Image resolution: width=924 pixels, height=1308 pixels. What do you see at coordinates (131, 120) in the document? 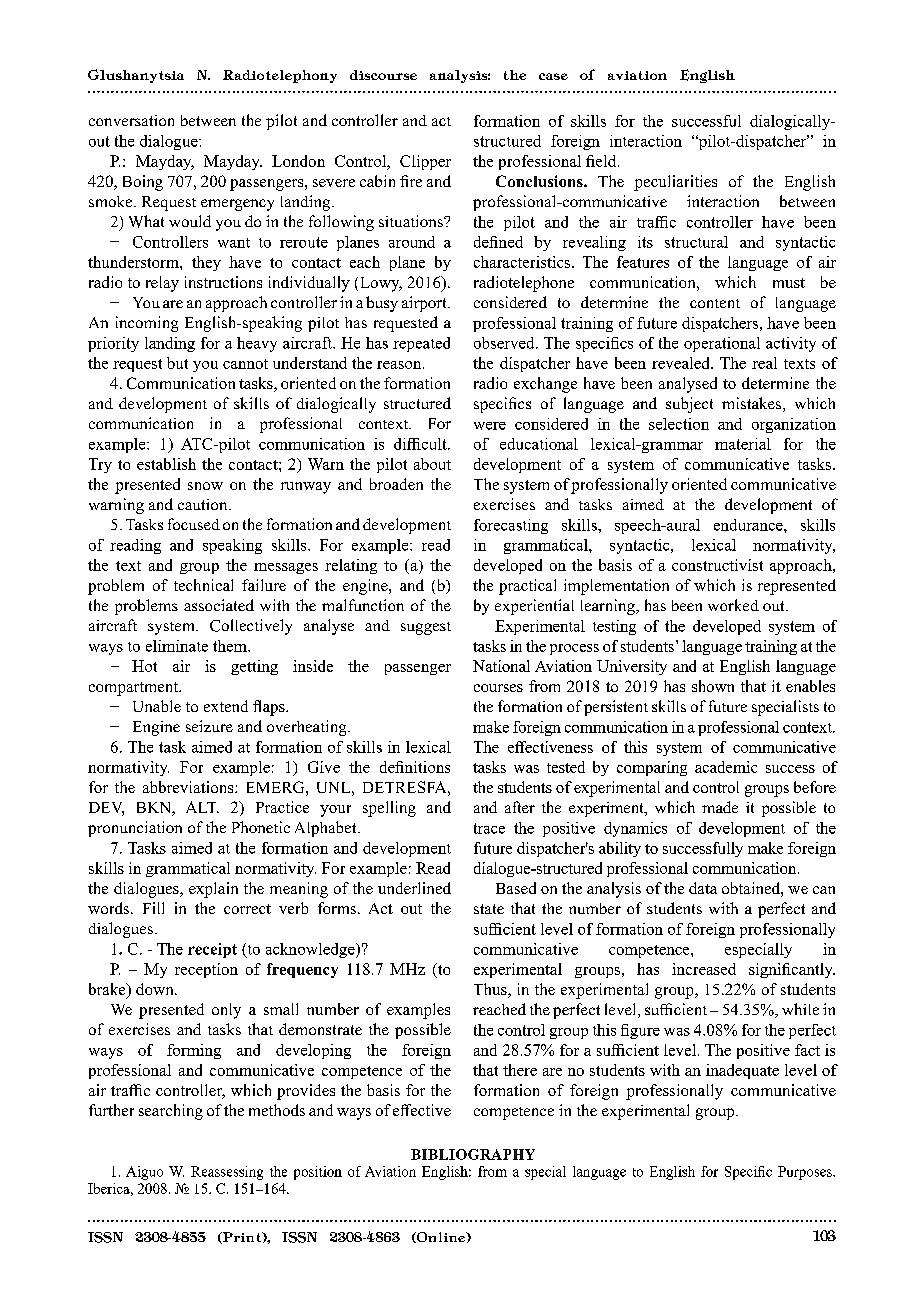
I see `conversation` at bounding box center [131, 120].
